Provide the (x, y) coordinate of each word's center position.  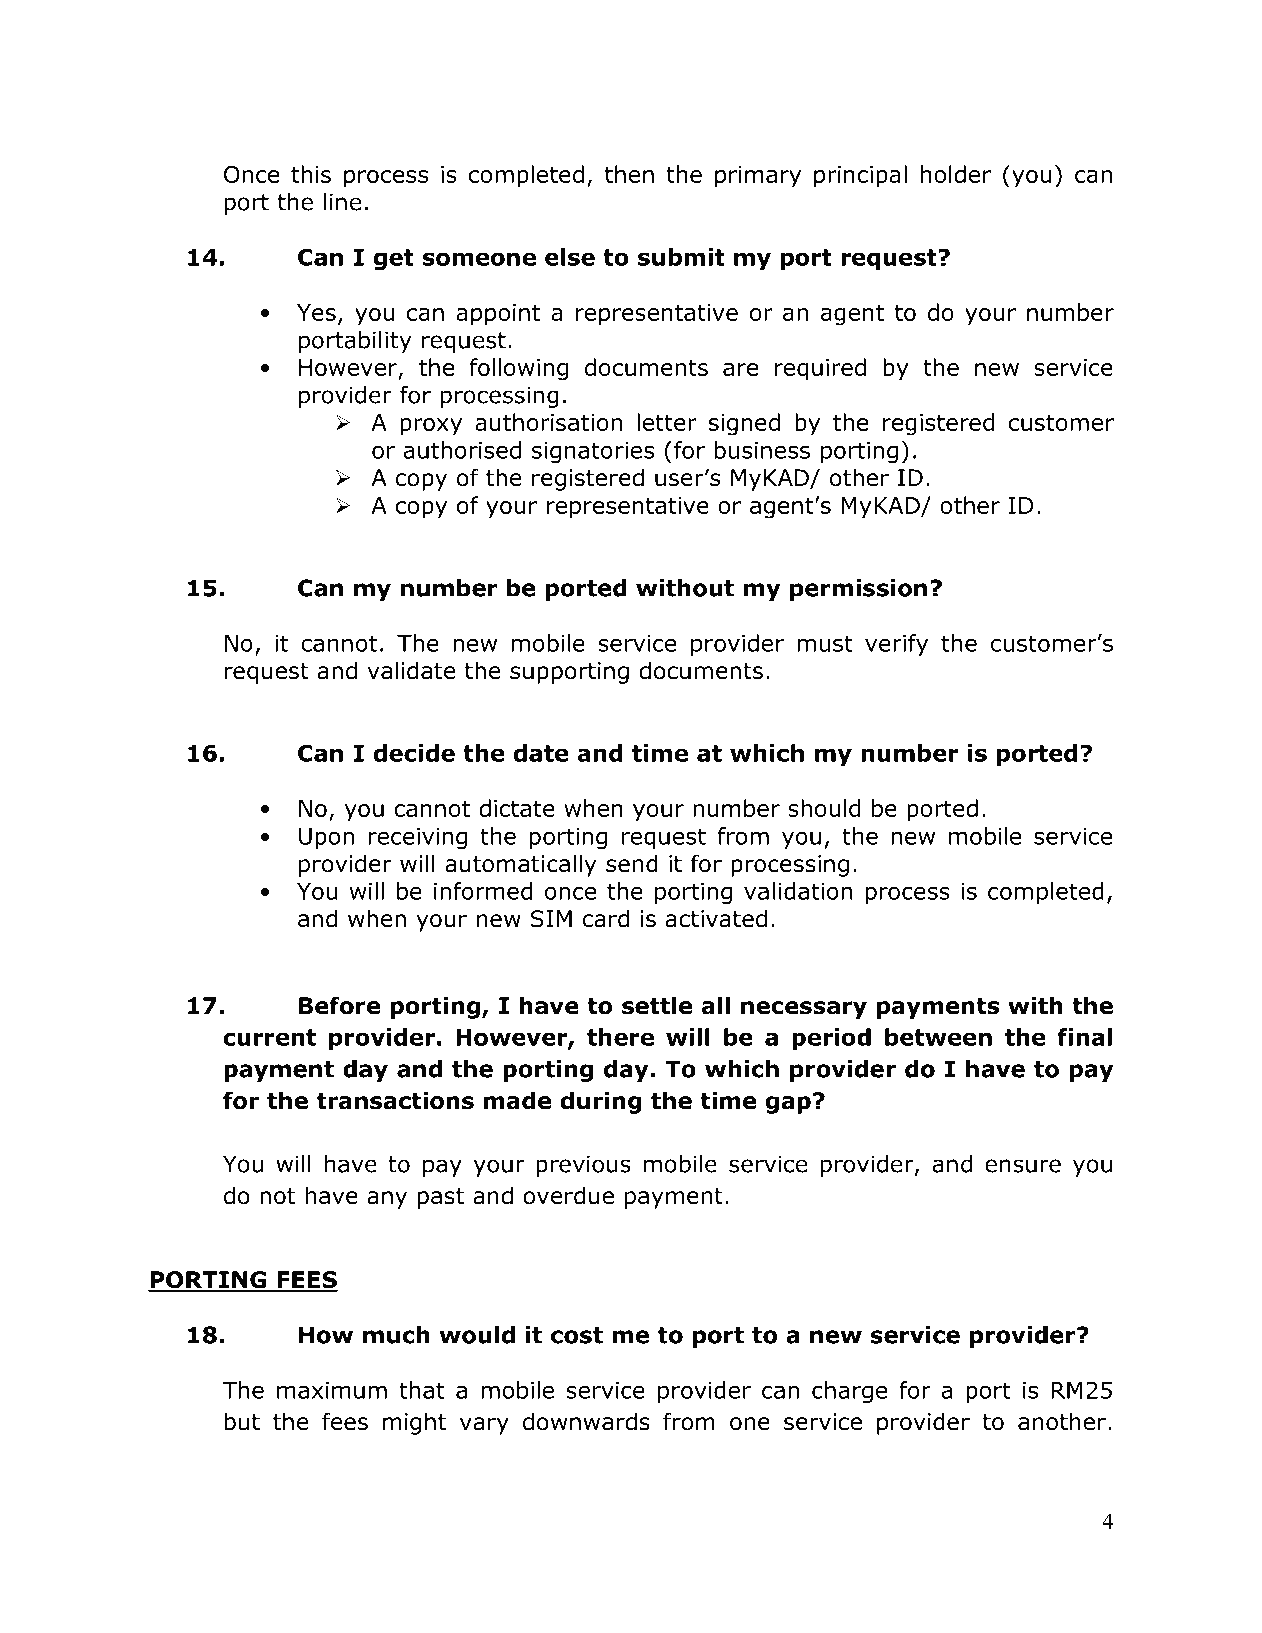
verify (896, 645)
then (629, 174)
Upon (326, 838)
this (311, 174)
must (825, 643)
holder (956, 174)
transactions (395, 1100)
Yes (316, 312)
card (606, 918)
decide (414, 753)
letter (667, 422)
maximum (332, 1390)
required (820, 369)
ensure (1023, 1166)
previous (583, 1166)
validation (798, 891)
